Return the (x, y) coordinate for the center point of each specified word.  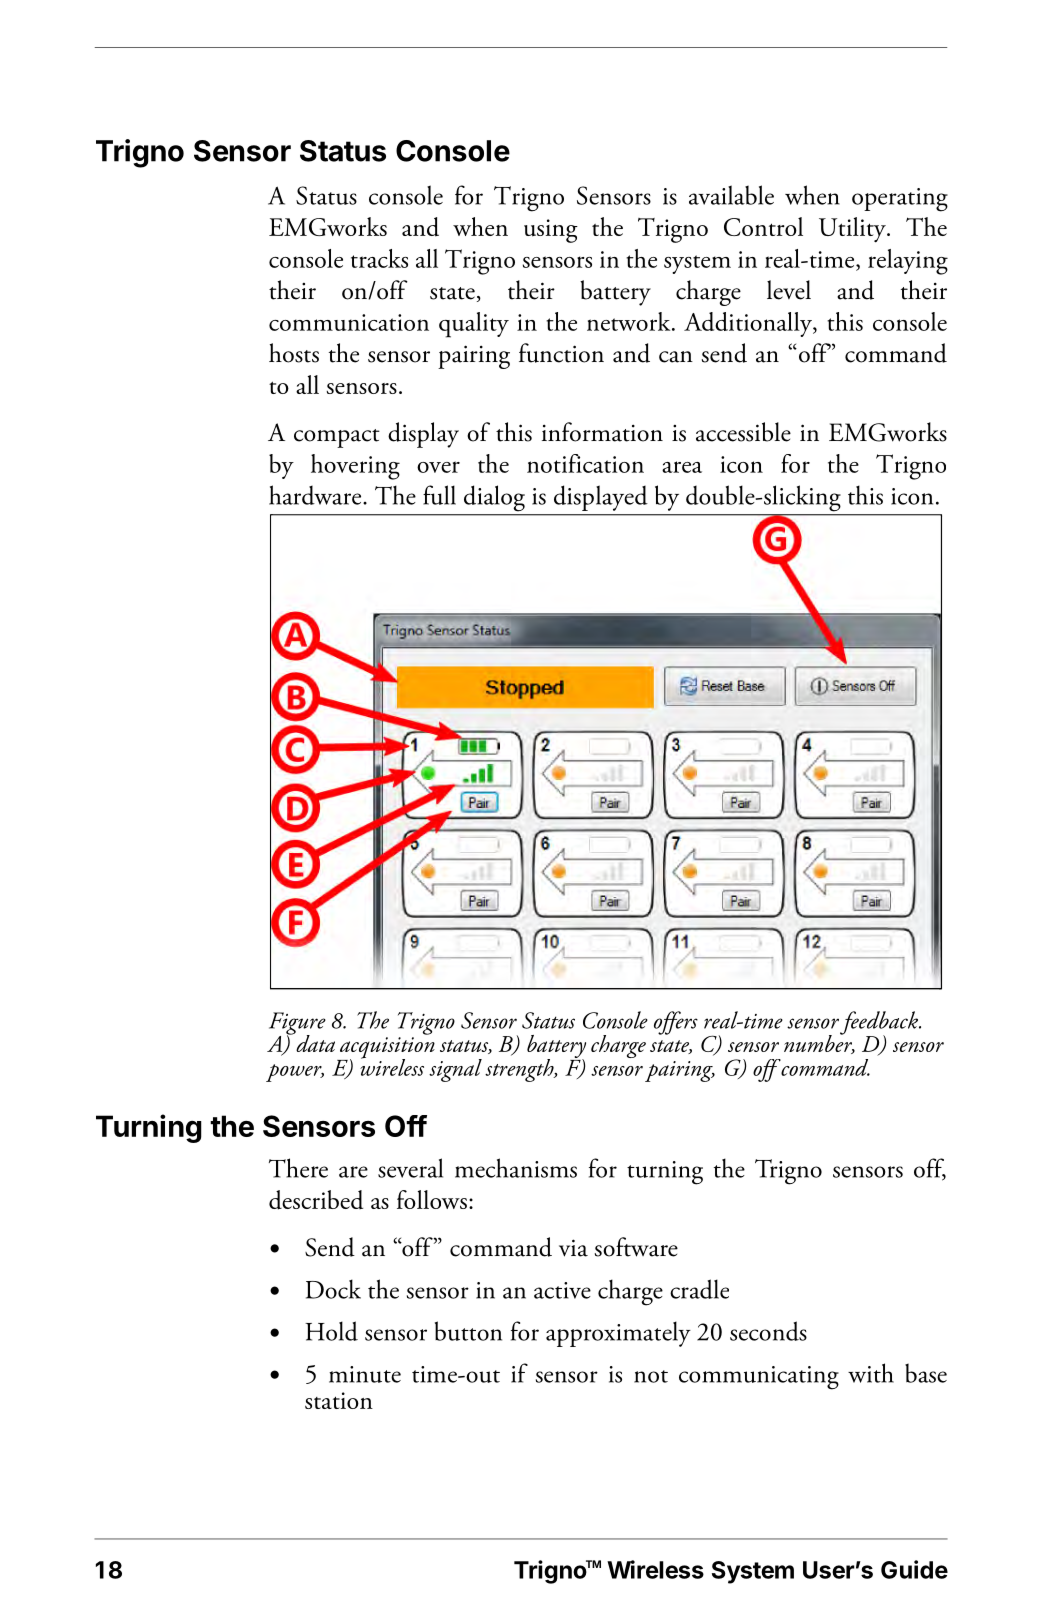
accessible (743, 432)
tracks (379, 258)
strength (520, 1070)
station (339, 1400)
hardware (316, 495)
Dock (333, 1289)
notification (585, 463)
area (682, 467)
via (573, 1248)
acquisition (386, 1049)
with (871, 1373)
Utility (853, 230)
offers (676, 1023)
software (636, 1247)
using (551, 231)
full (439, 495)
